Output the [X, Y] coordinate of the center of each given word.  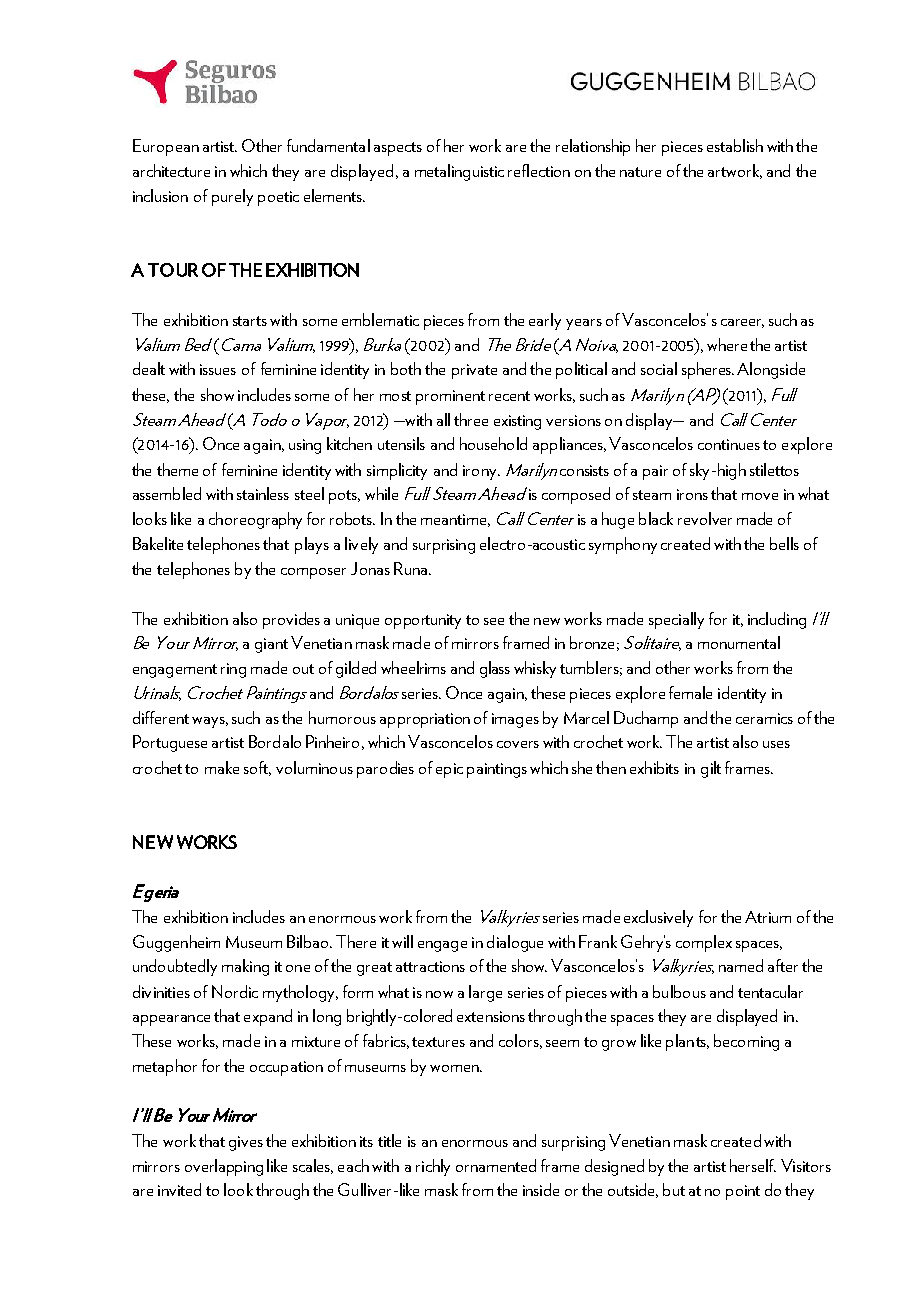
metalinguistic [459, 172]
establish [735, 145]
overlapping [224, 1167]
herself [753, 1165]
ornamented [496, 1165]
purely [232, 197]
